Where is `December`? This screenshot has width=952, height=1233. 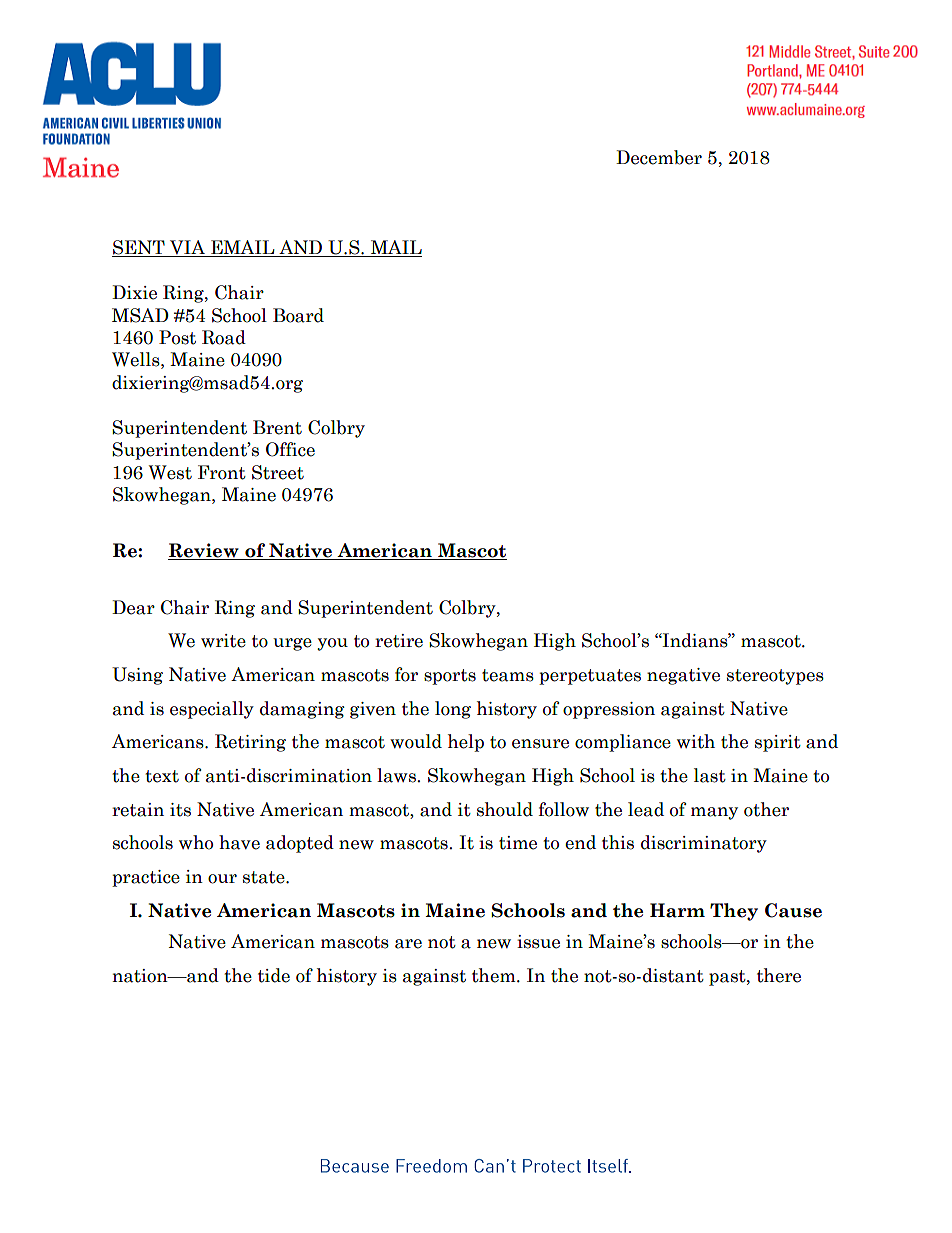 December is located at coordinates (659, 157).
